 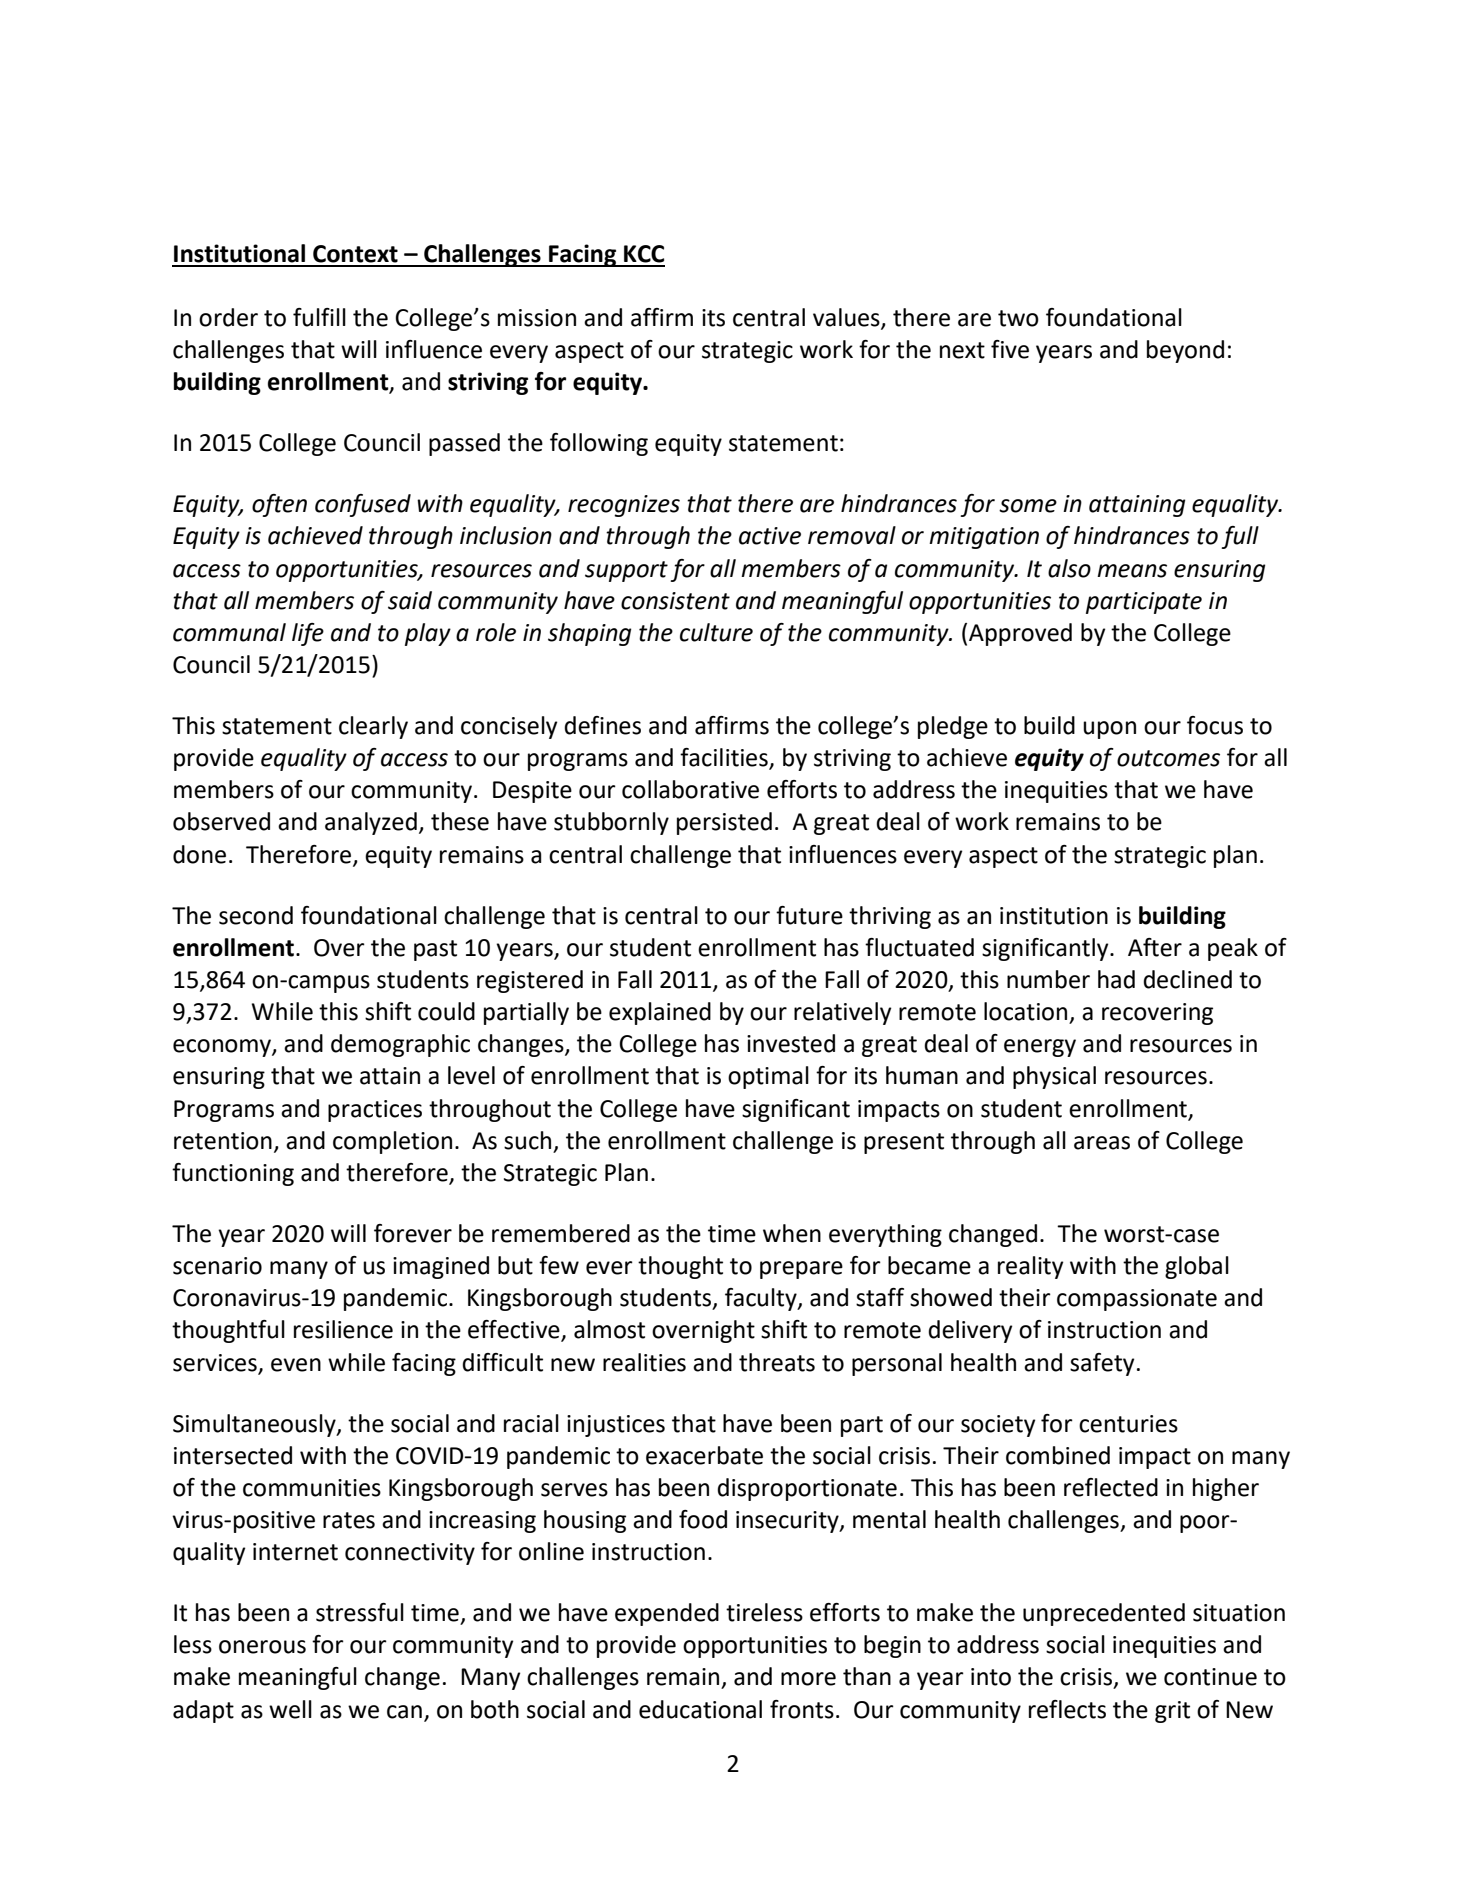 What do you see at coordinates (700, 1709) in the image?
I see `educational` at bounding box center [700, 1709].
